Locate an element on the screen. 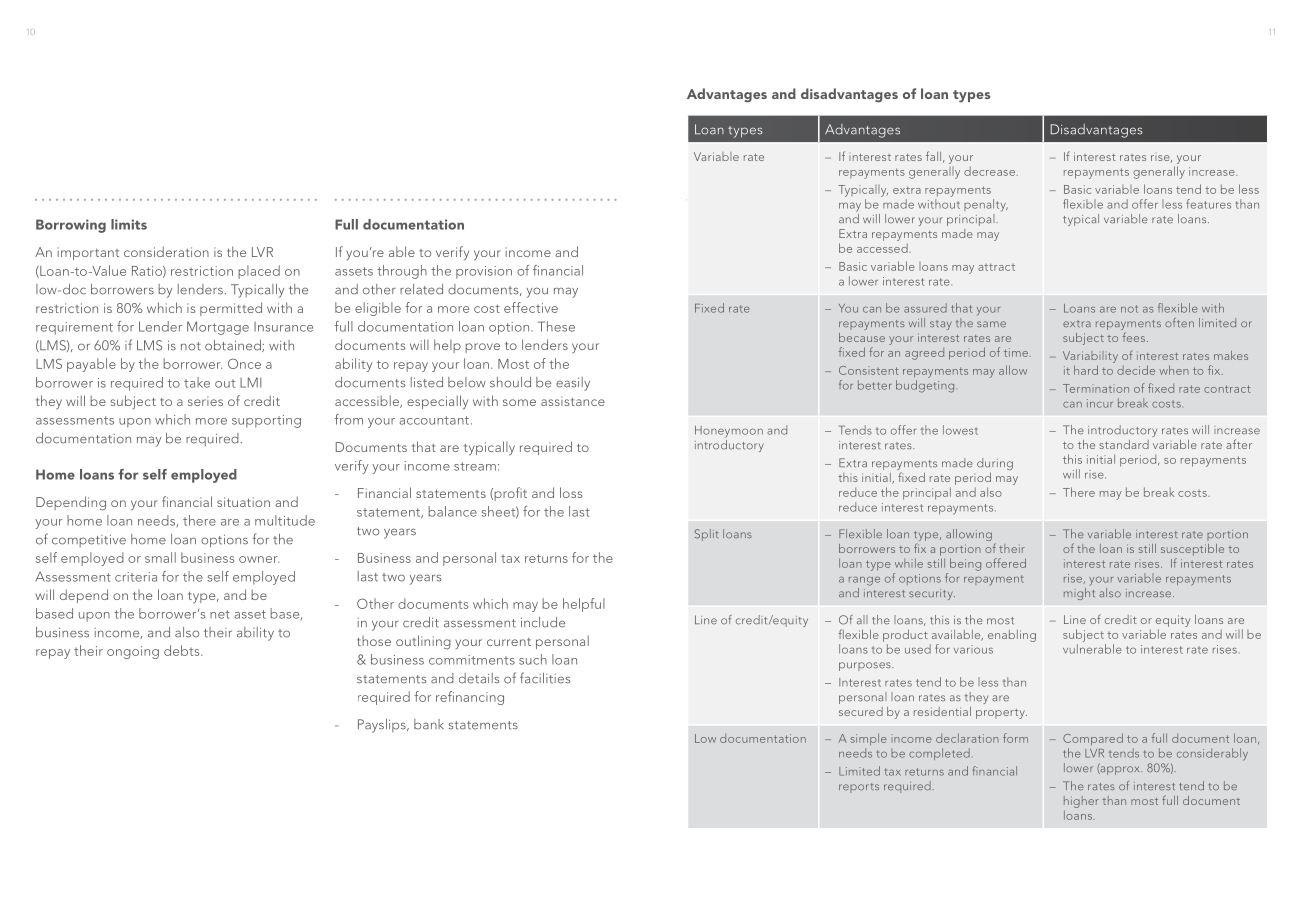 This screenshot has width=1303, height=924. accessed is located at coordinates (882, 248).
